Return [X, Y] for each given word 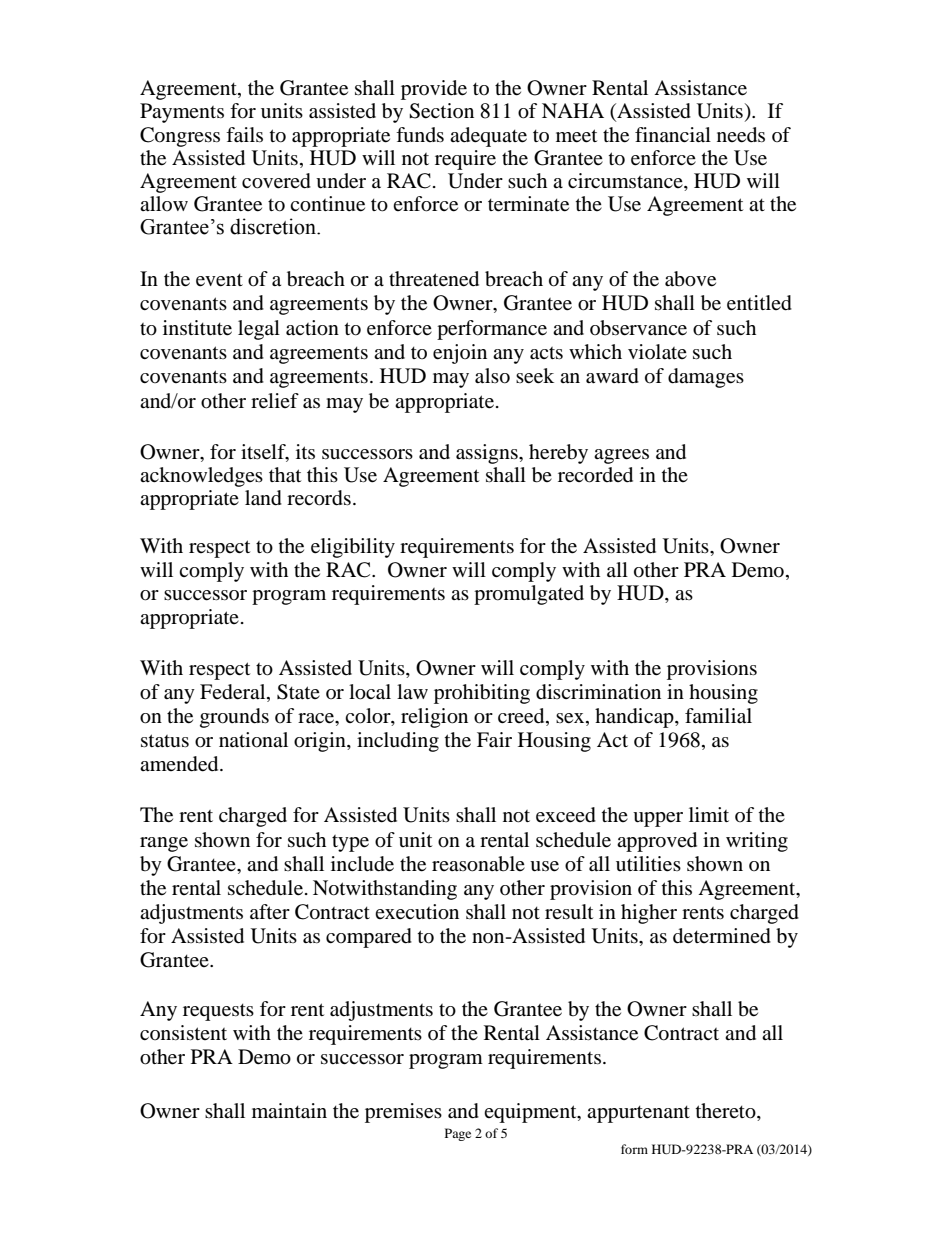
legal [259, 330]
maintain [289, 1111]
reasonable [478, 864]
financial [673, 134]
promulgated [529, 595]
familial [718, 716]
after [270, 911]
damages [706, 378]
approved [657, 842]
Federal [234, 693]
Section [441, 111]
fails [244, 135]
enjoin [460, 354]
